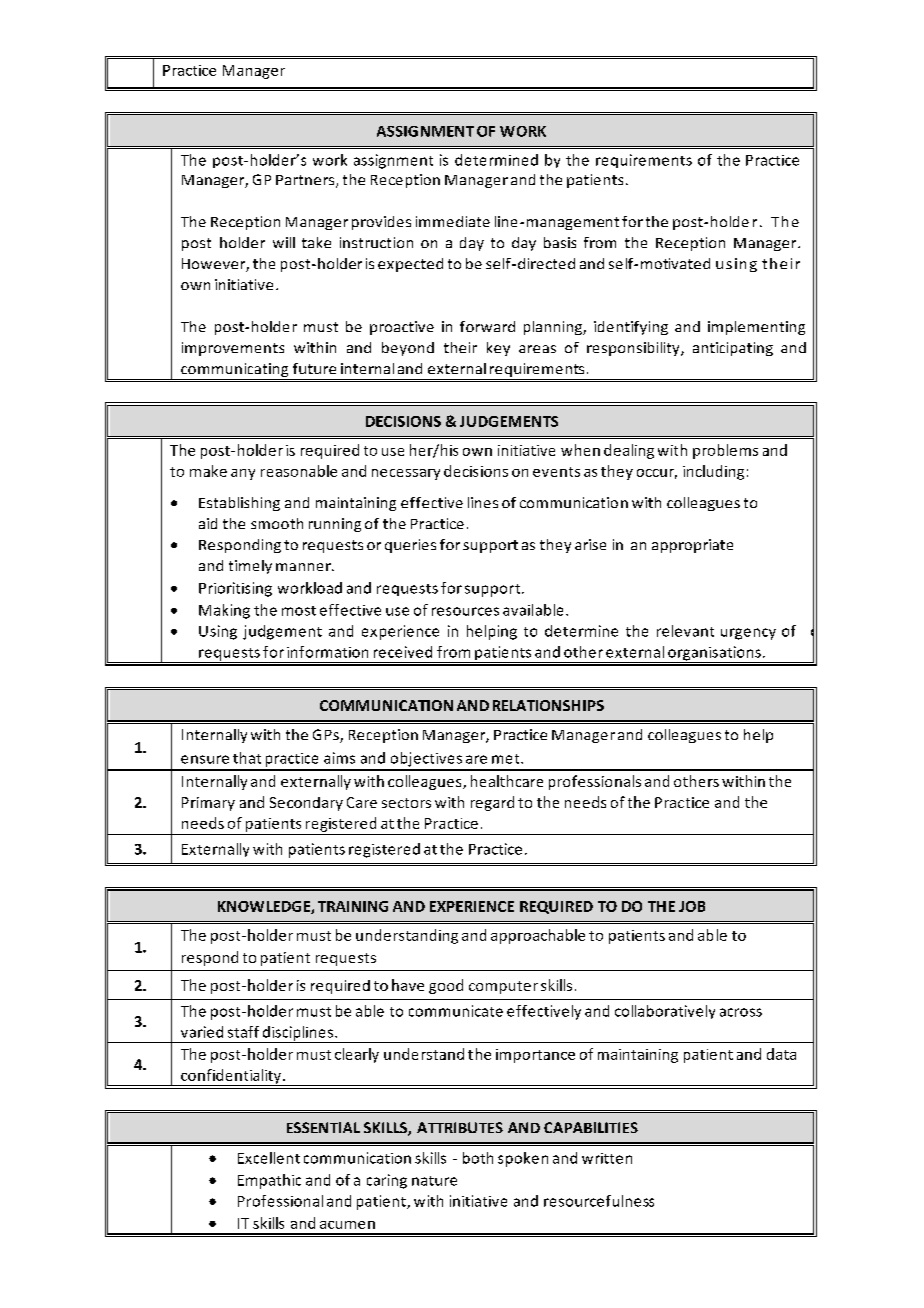 The width and height of the document is (924, 1308). I want to click on implementing, so click(756, 328).
